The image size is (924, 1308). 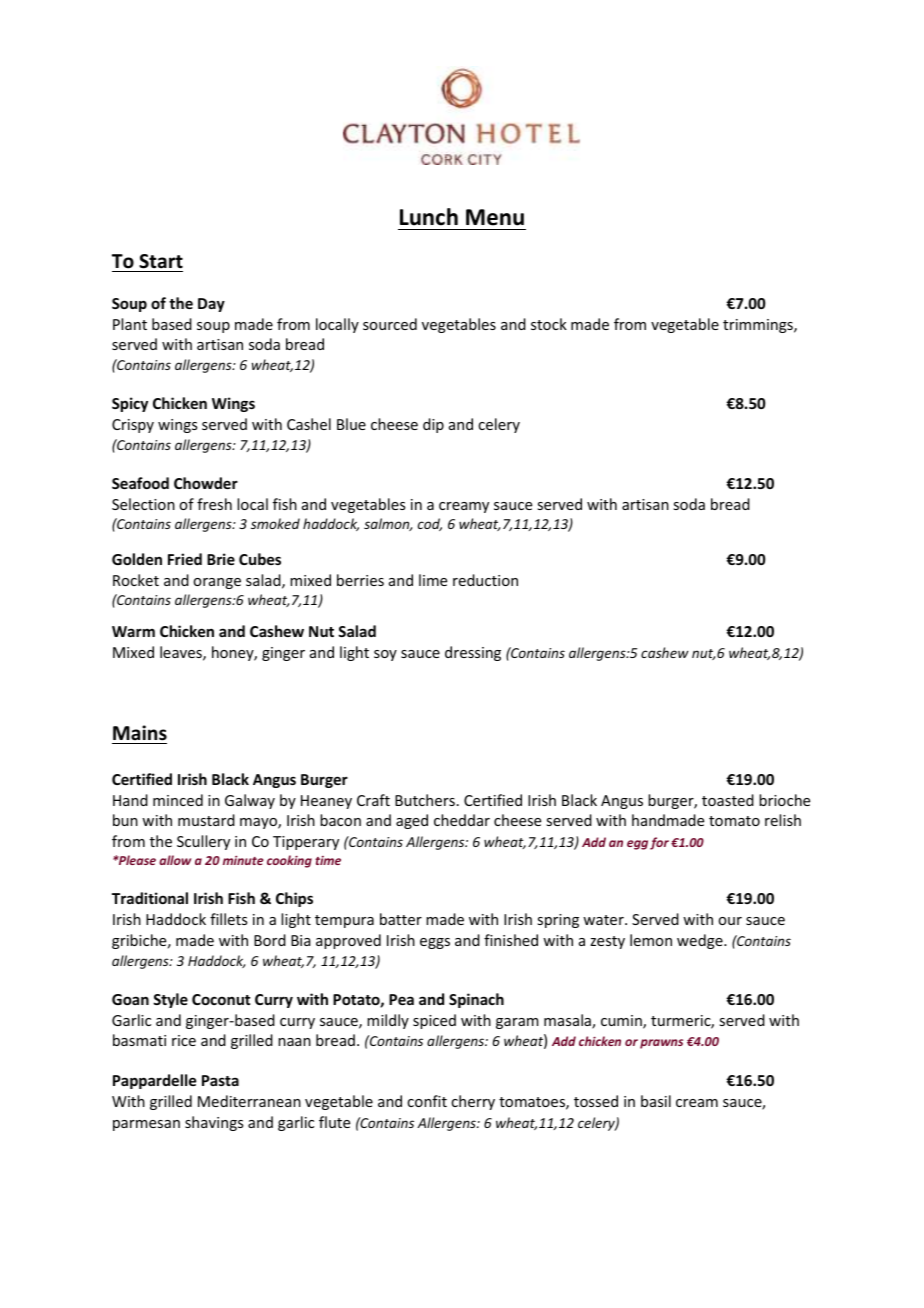 I want to click on dressing, so click(x=473, y=653).
